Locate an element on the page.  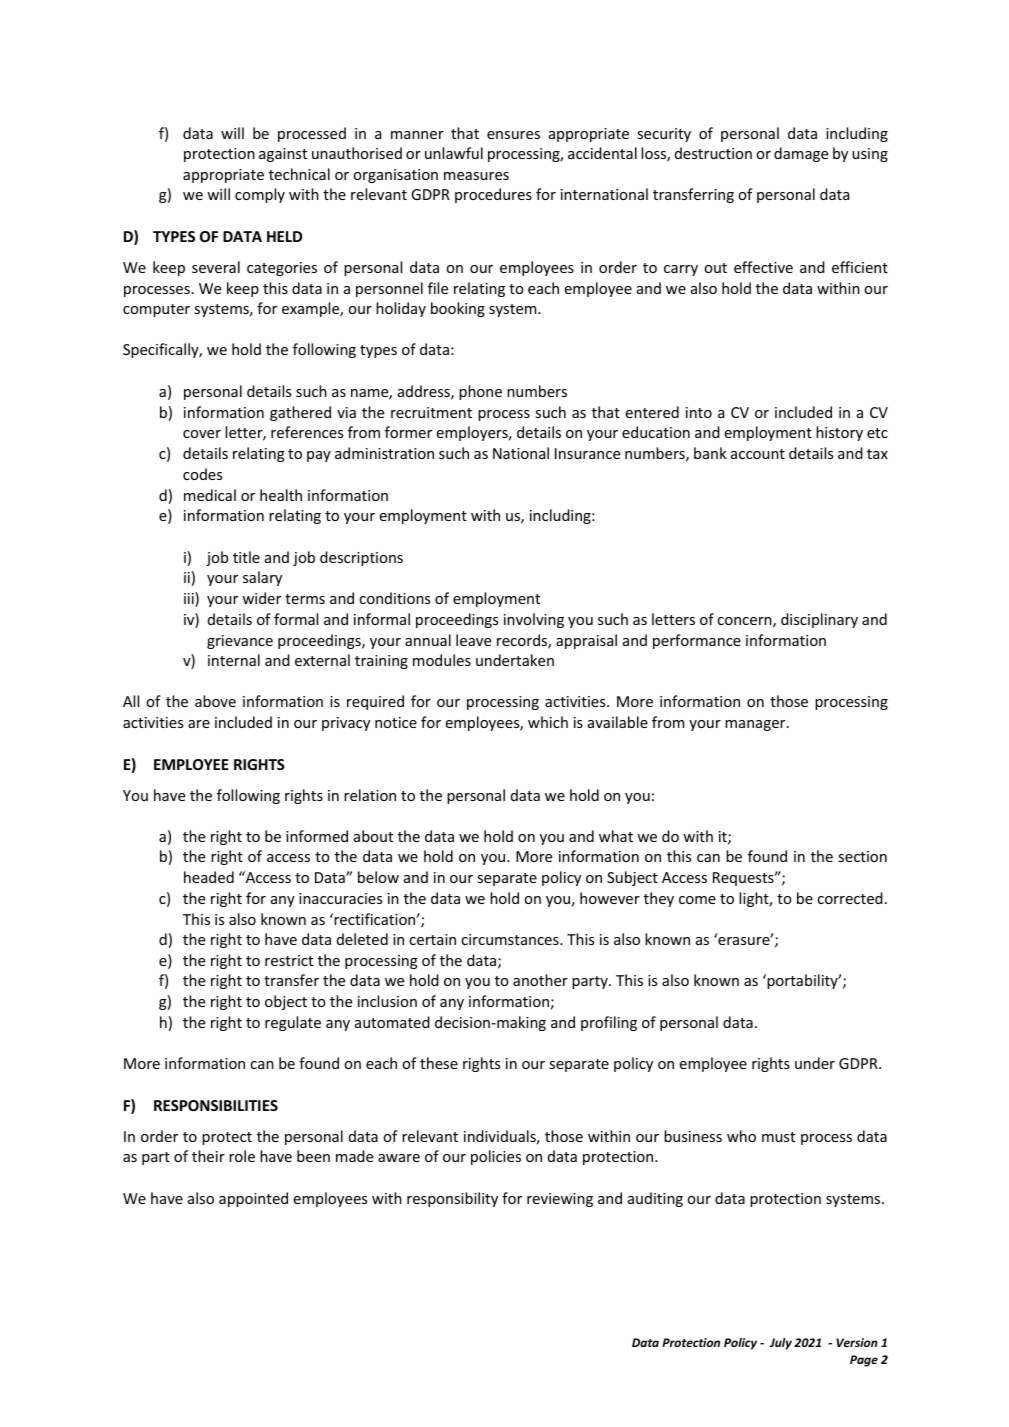
which is located at coordinates (548, 722).
